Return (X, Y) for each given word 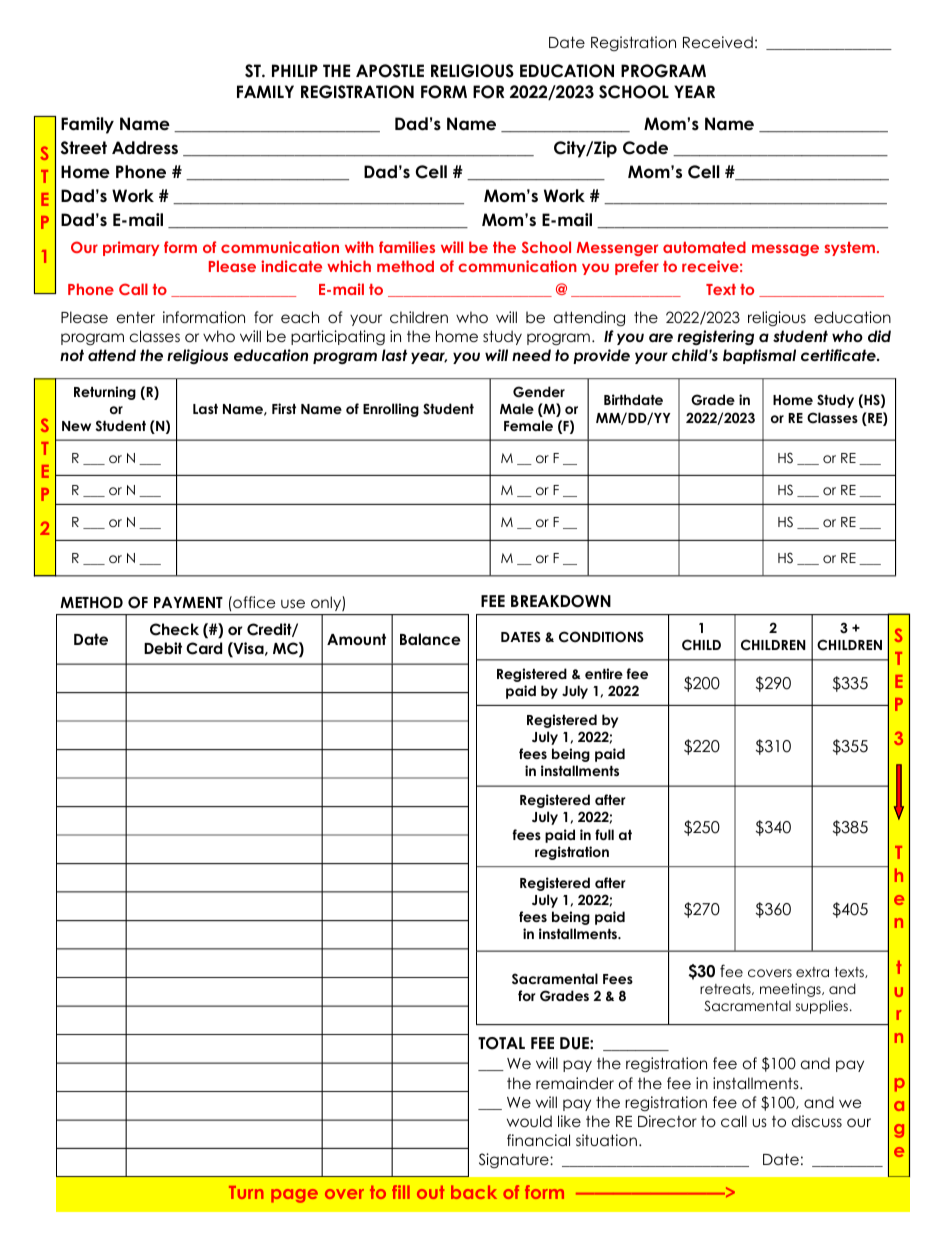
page (294, 1196)
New (76, 426)
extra (812, 972)
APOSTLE (390, 71)
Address (145, 148)
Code (645, 148)
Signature (515, 1161)
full (604, 834)
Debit (163, 648)
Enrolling (391, 410)
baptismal (759, 356)
